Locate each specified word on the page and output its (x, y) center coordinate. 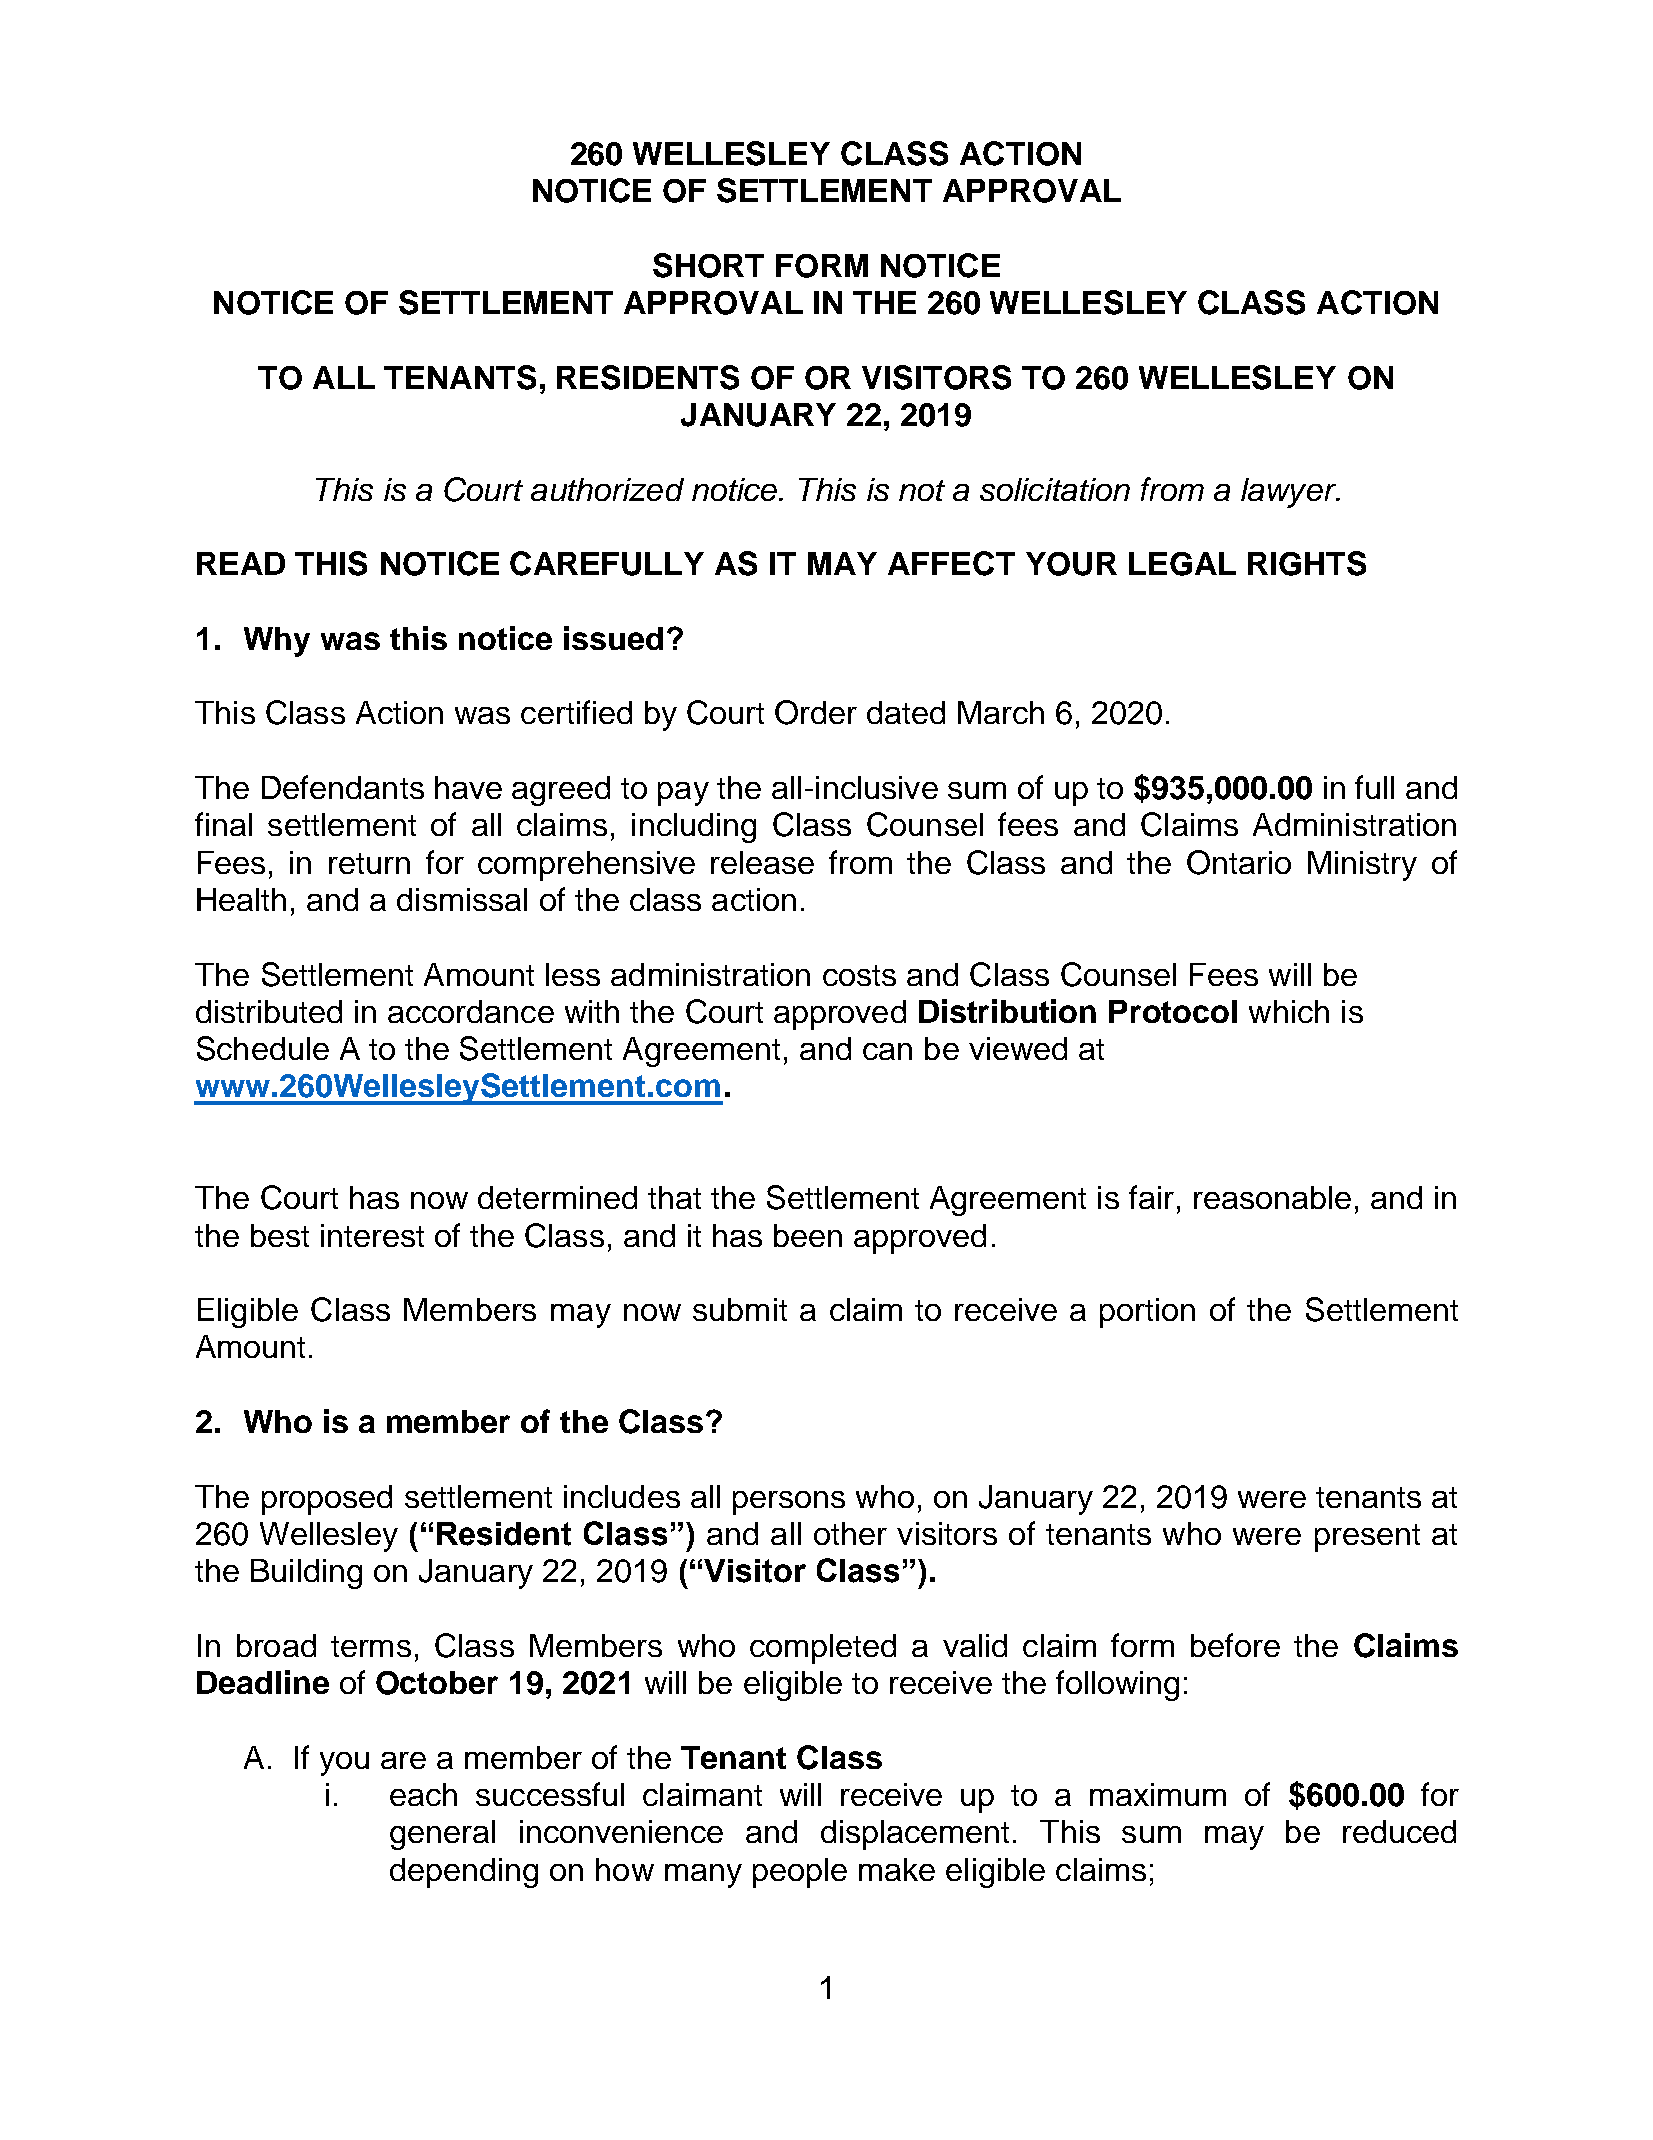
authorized (607, 489)
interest (372, 1235)
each (423, 1794)
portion (1147, 1313)
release (762, 862)
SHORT (708, 265)
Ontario (1239, 862)
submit (740, 1309)
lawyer (1290, 493)
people (800, 1873)
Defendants (343, 787)
